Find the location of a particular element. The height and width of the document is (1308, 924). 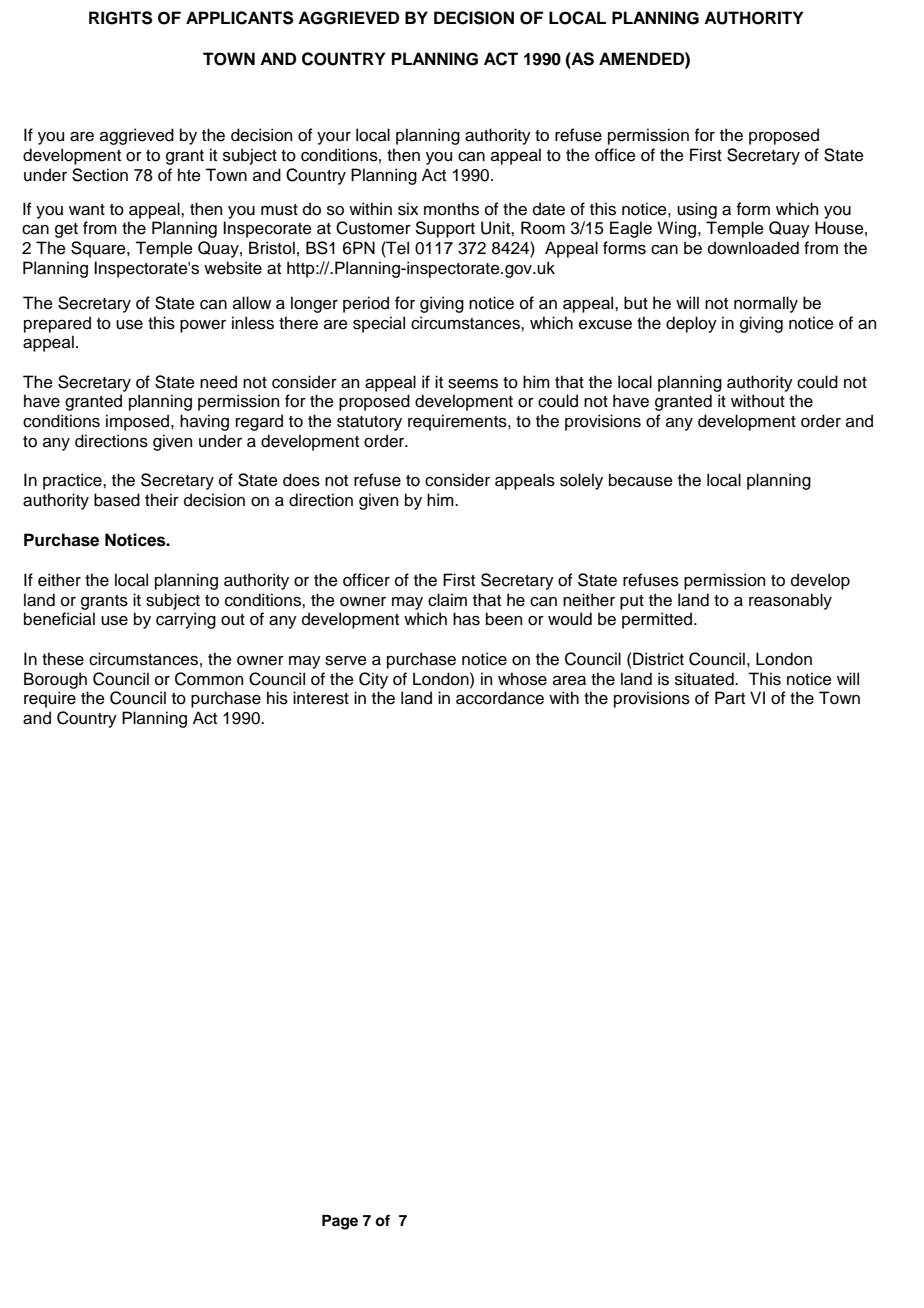

using is located at coordinates (697, 210).
